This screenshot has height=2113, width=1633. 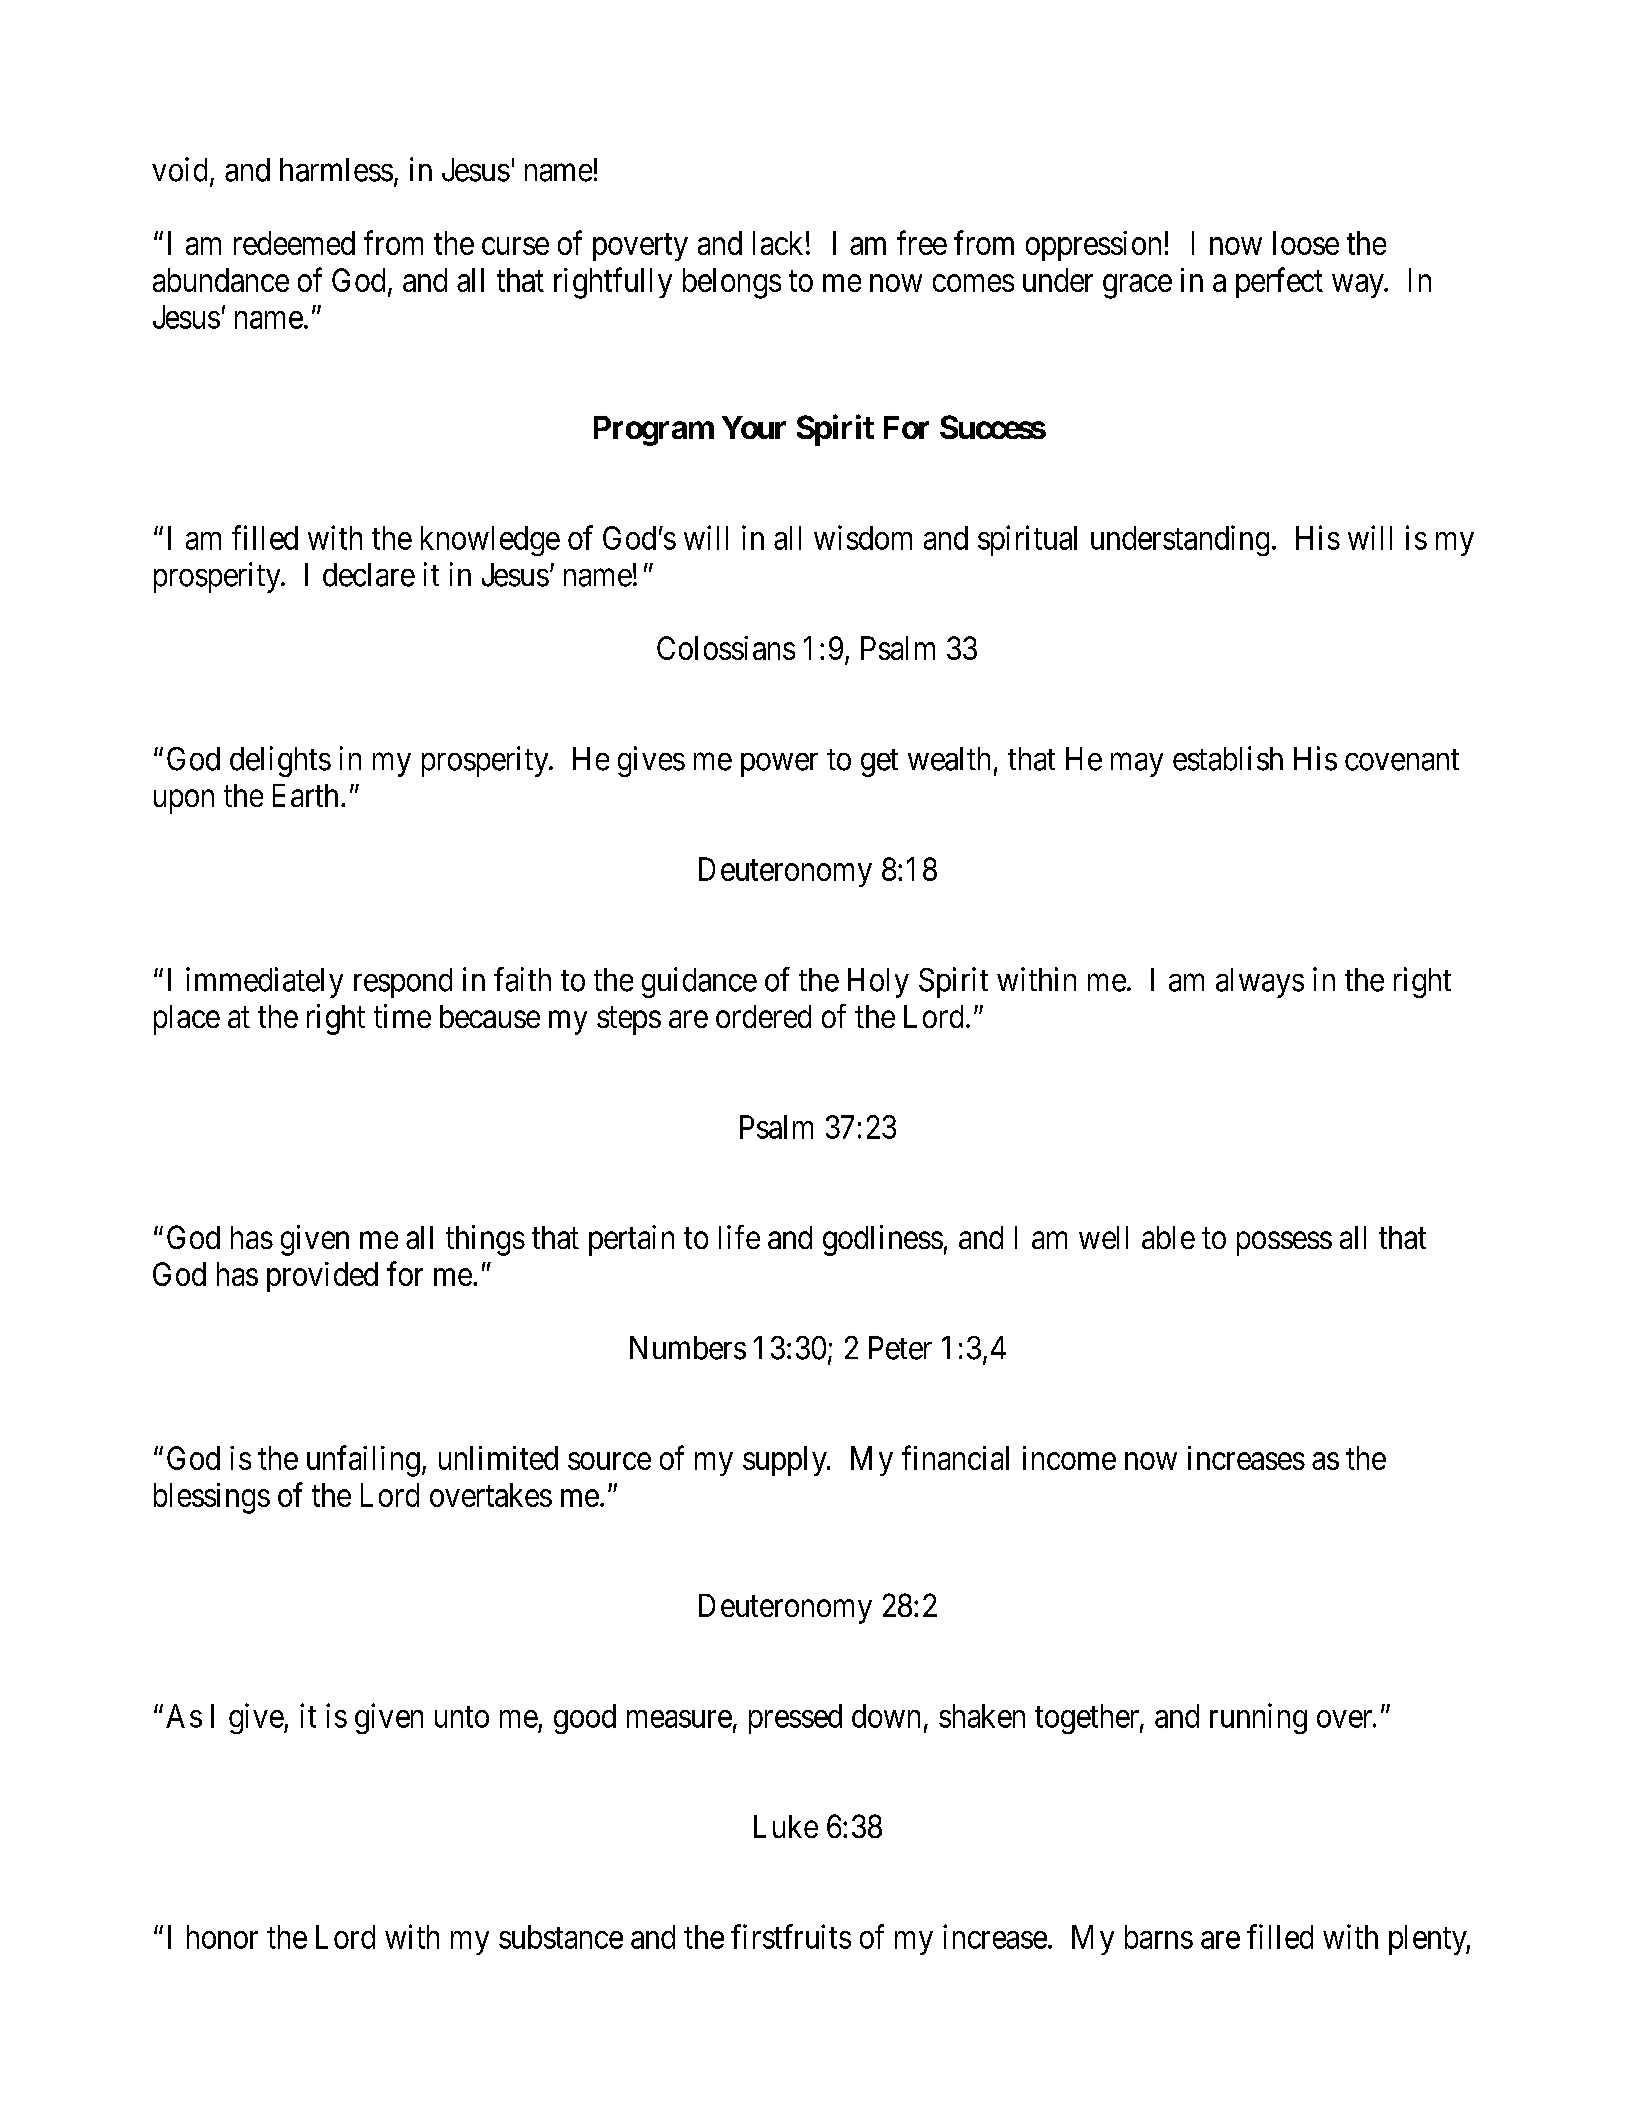 I want to click on loose, so click(x=1306, y=243).
